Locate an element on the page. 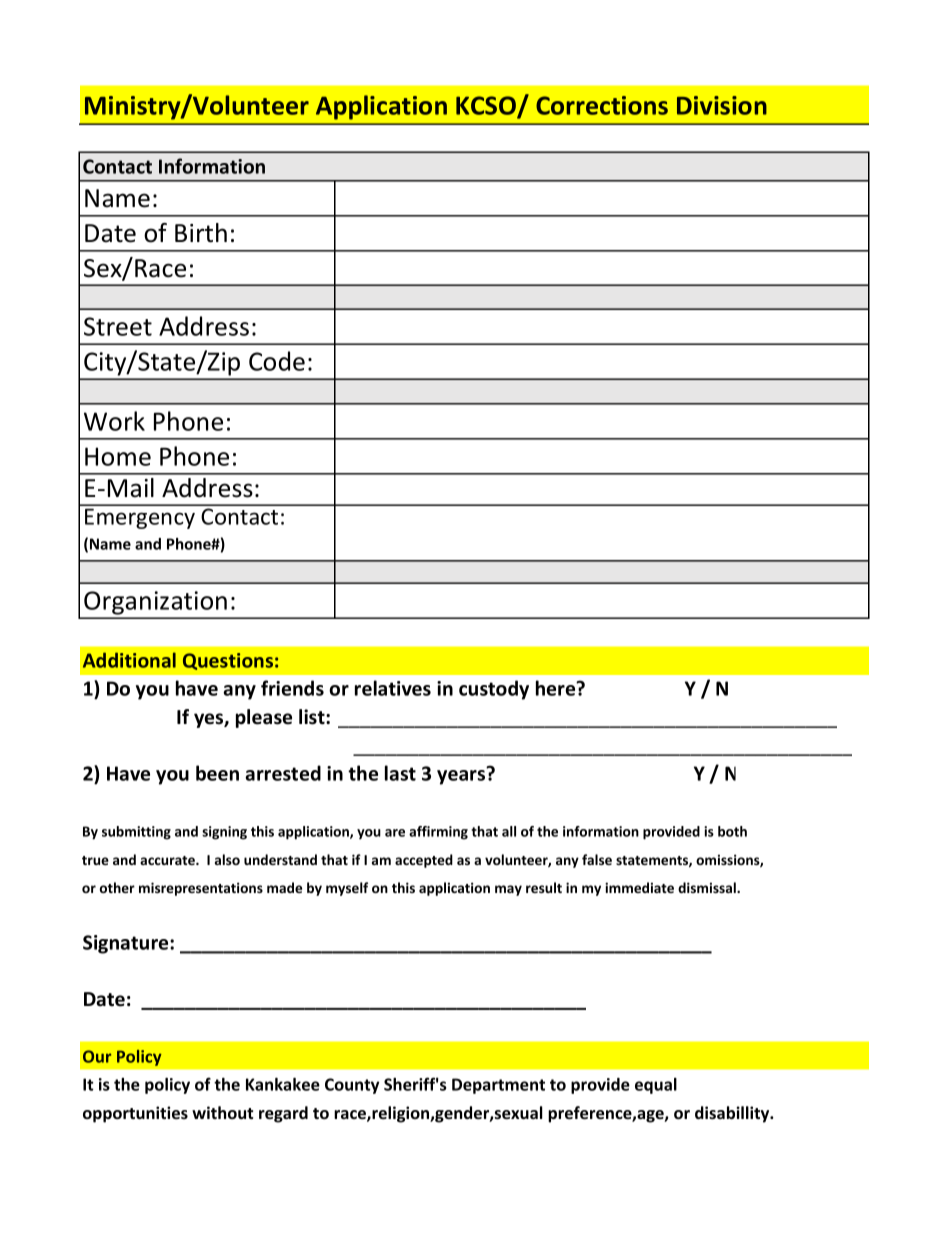 This page has height=1233, width=952. been is located at coordinates (217, 773).
